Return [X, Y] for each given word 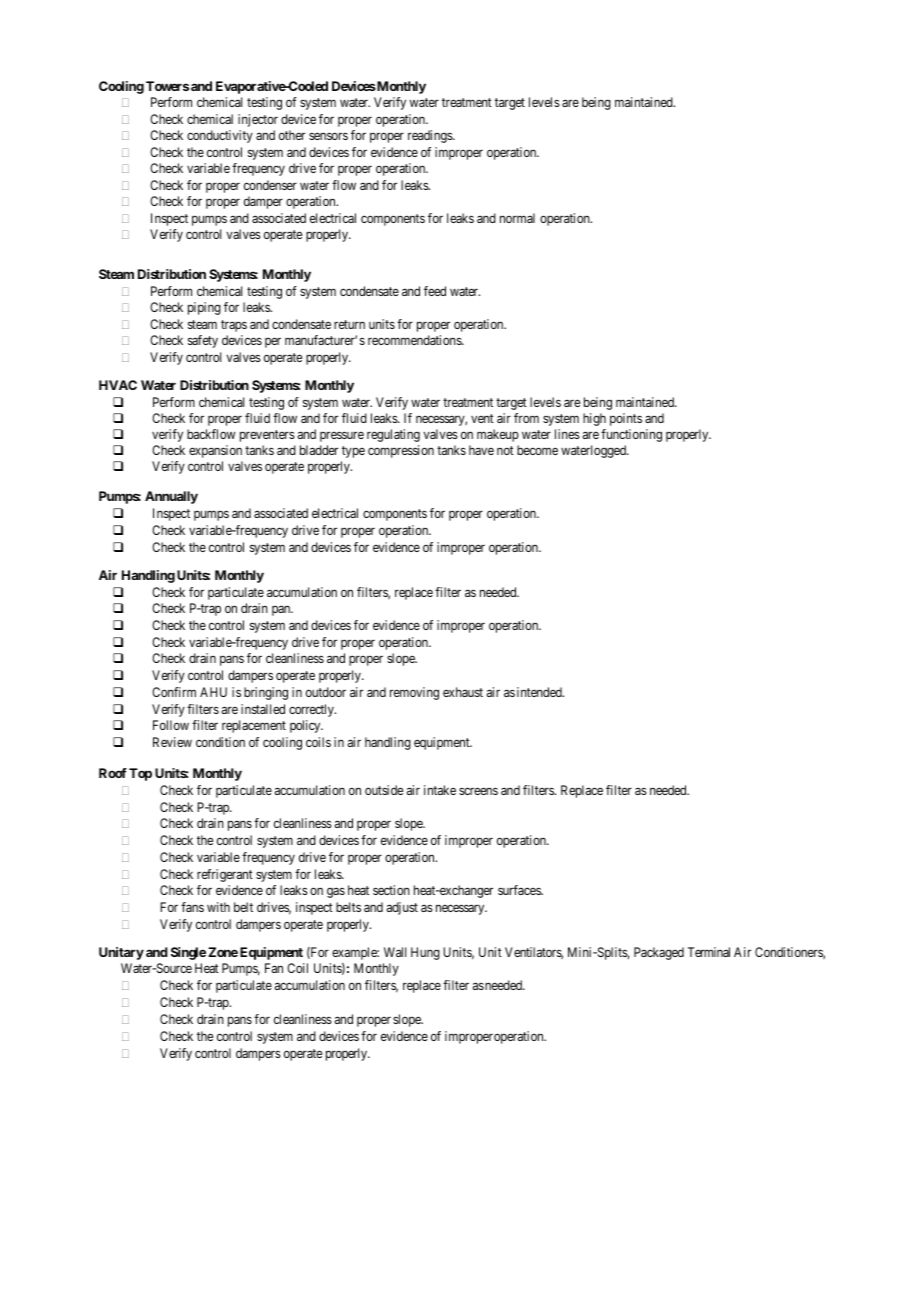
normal [517, 218]
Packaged [659, 953]
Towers [167, 86]
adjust [402, 908]
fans [192, 907]
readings [431, 136]
